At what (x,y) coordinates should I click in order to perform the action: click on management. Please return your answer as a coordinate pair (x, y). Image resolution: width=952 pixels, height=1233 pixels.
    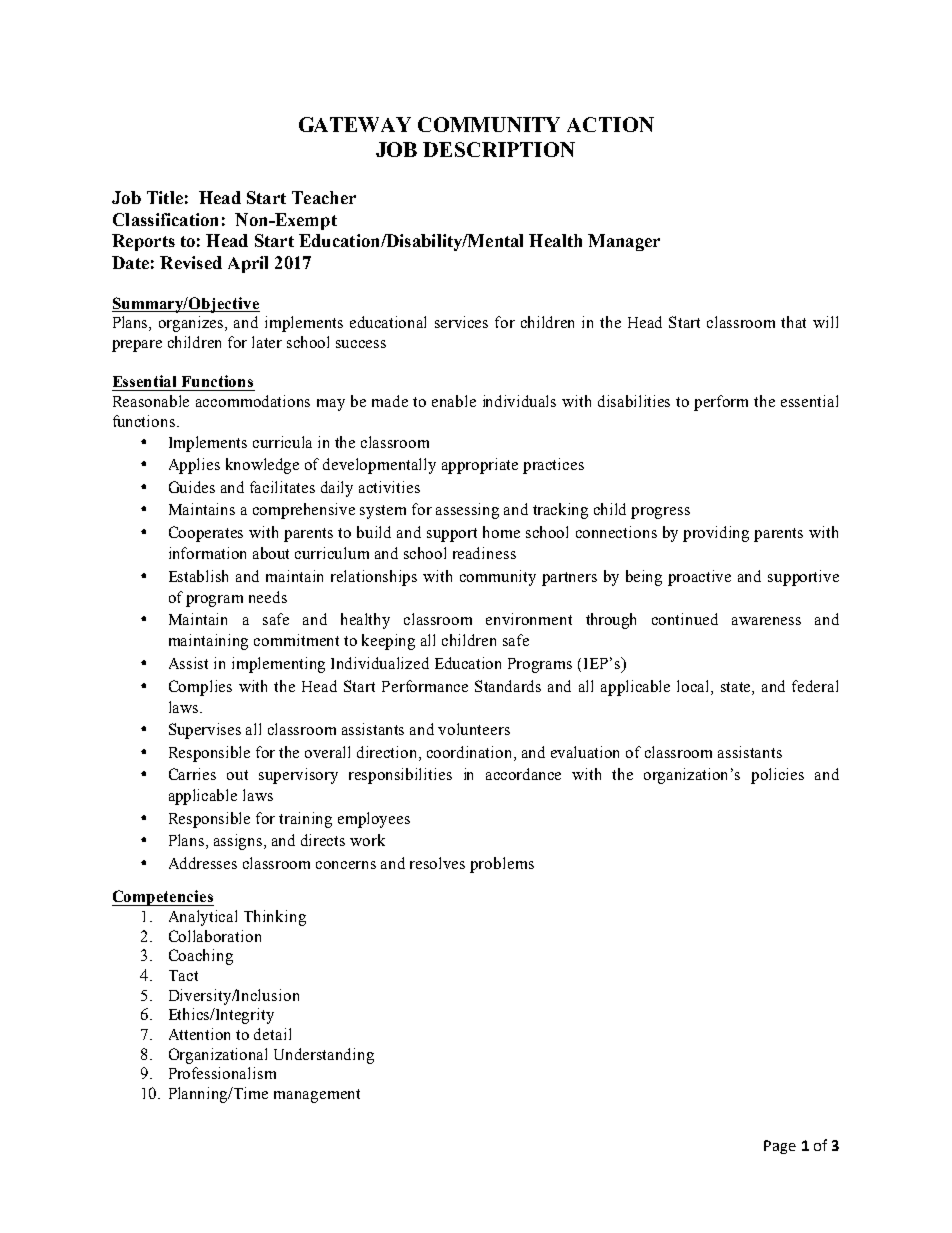
    Looking at the image, I should click on (317, 1096).
